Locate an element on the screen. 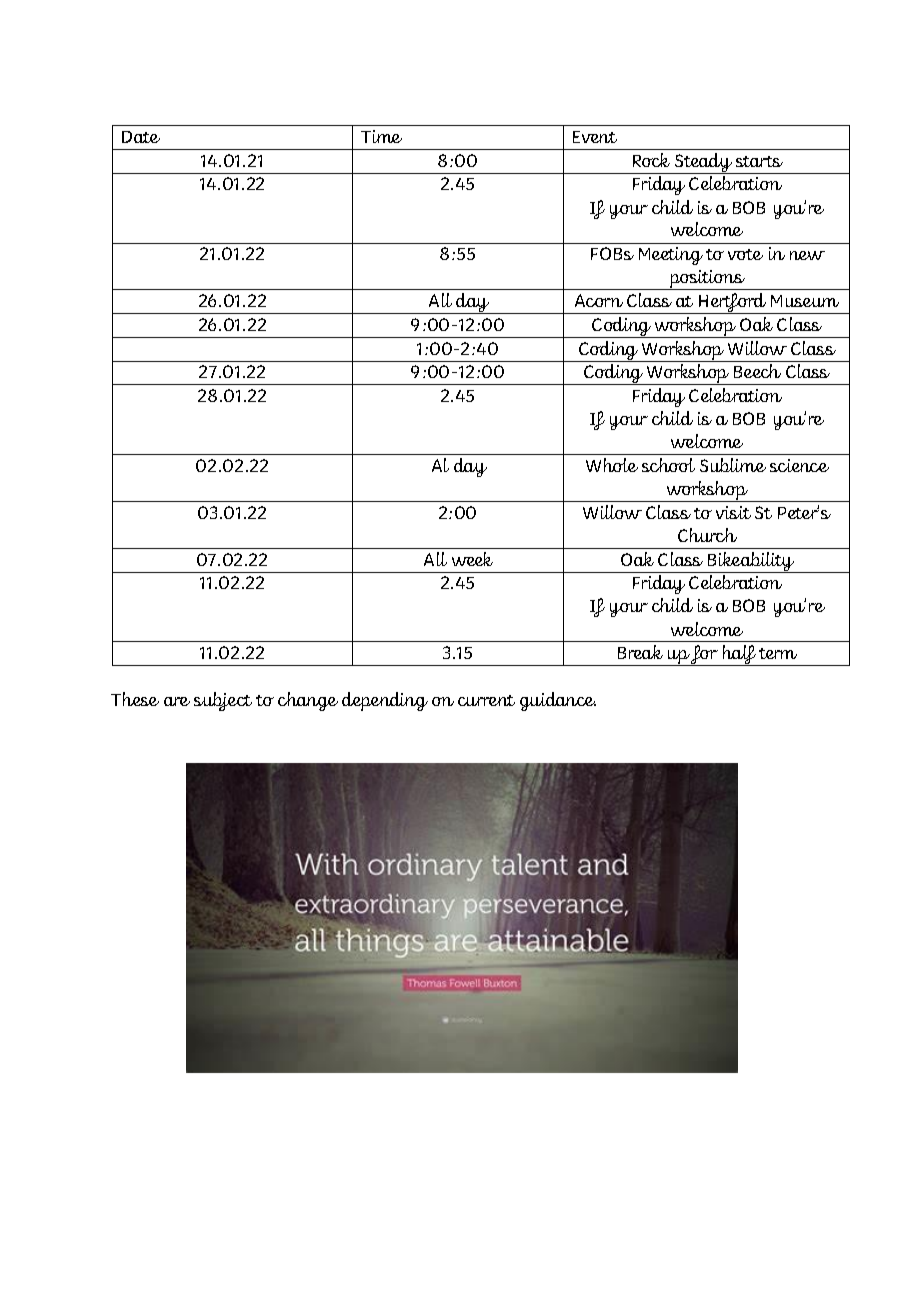 This screenshot has width=924, height=1308. current is located at coordinates (486, 700).
